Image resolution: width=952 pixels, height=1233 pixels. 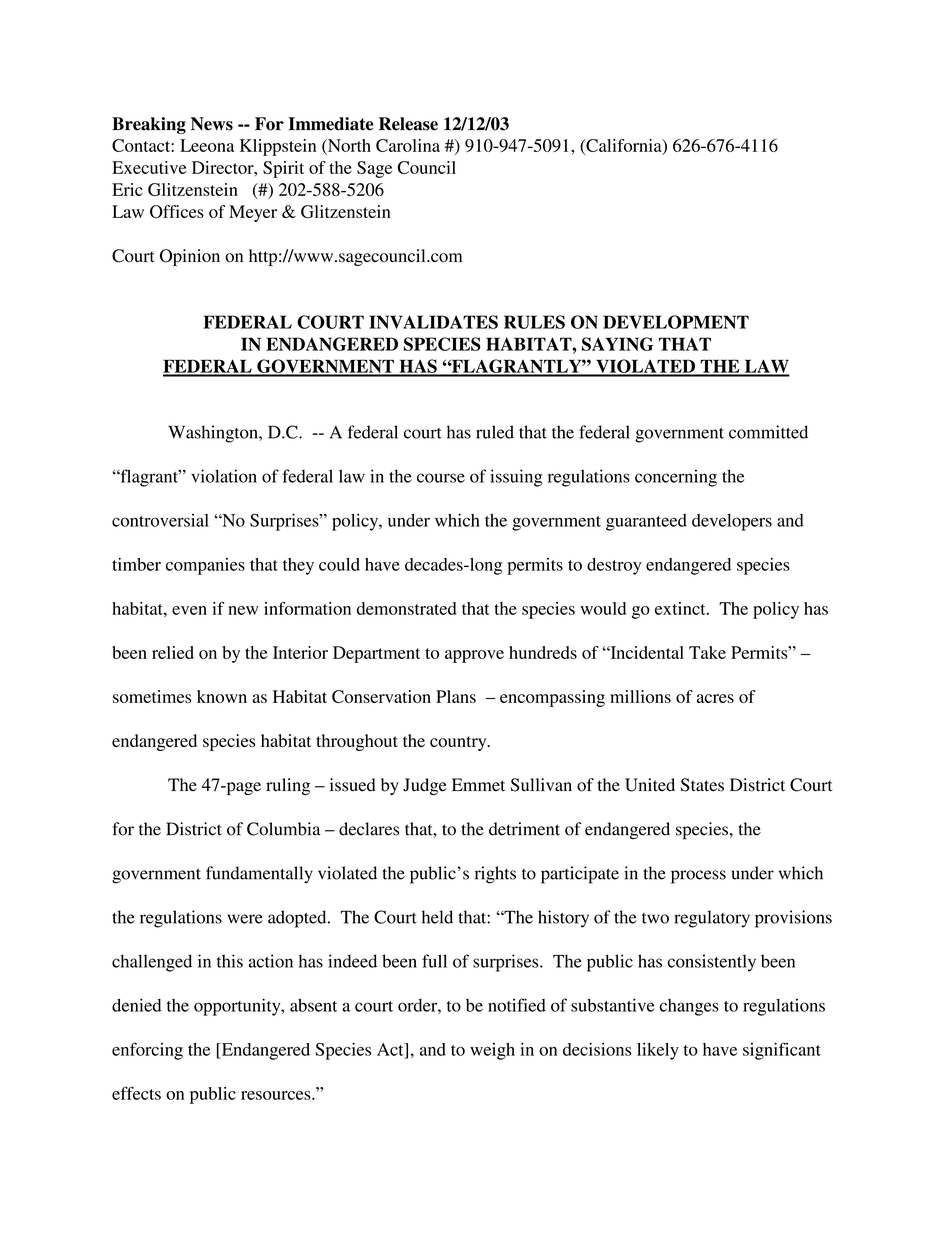 What do you see at coordinates (676, 322) in the document?
I see `DEVELOPMENT` at bounding box center [676, 322].
